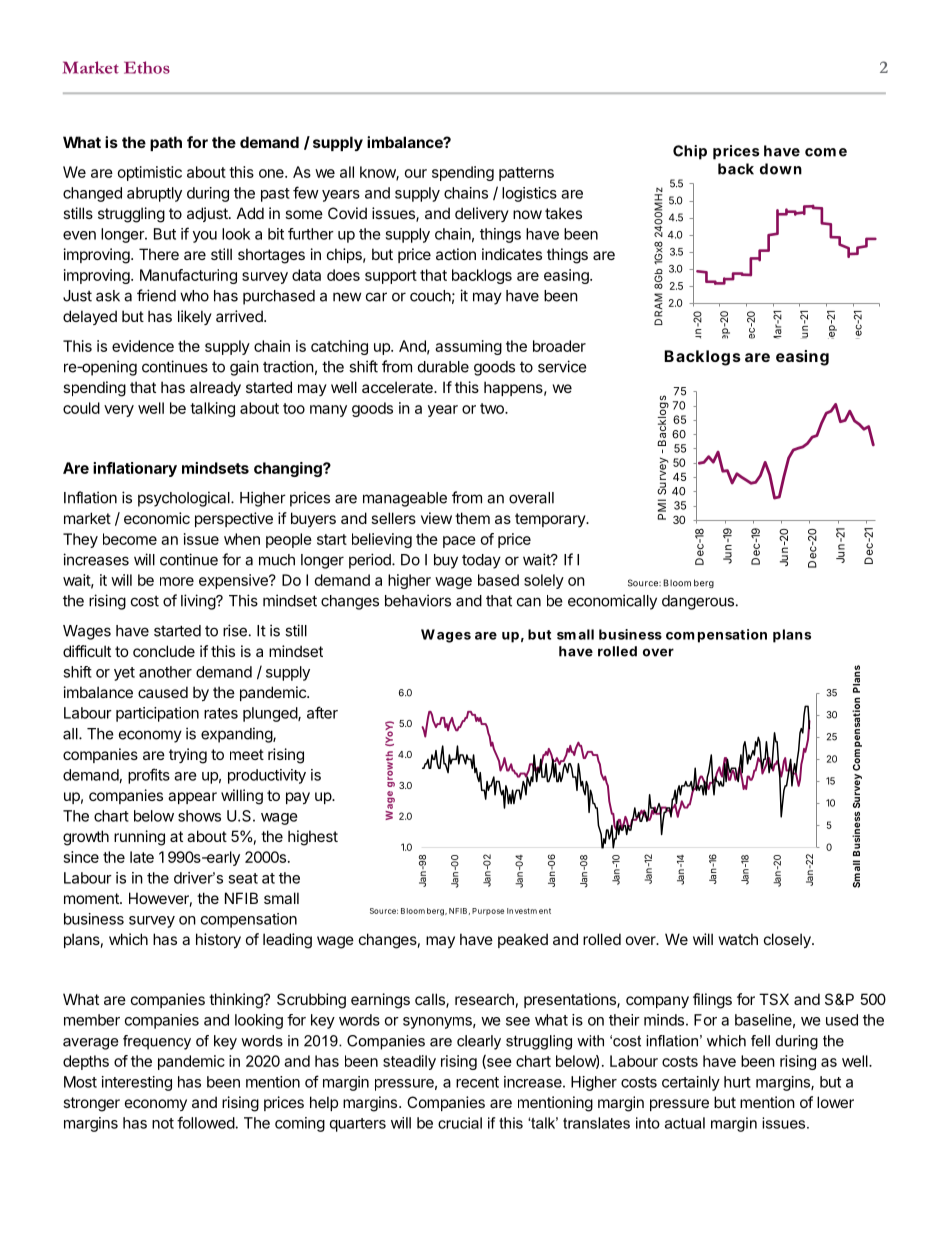  I want to click on more, so click(177, 581).
